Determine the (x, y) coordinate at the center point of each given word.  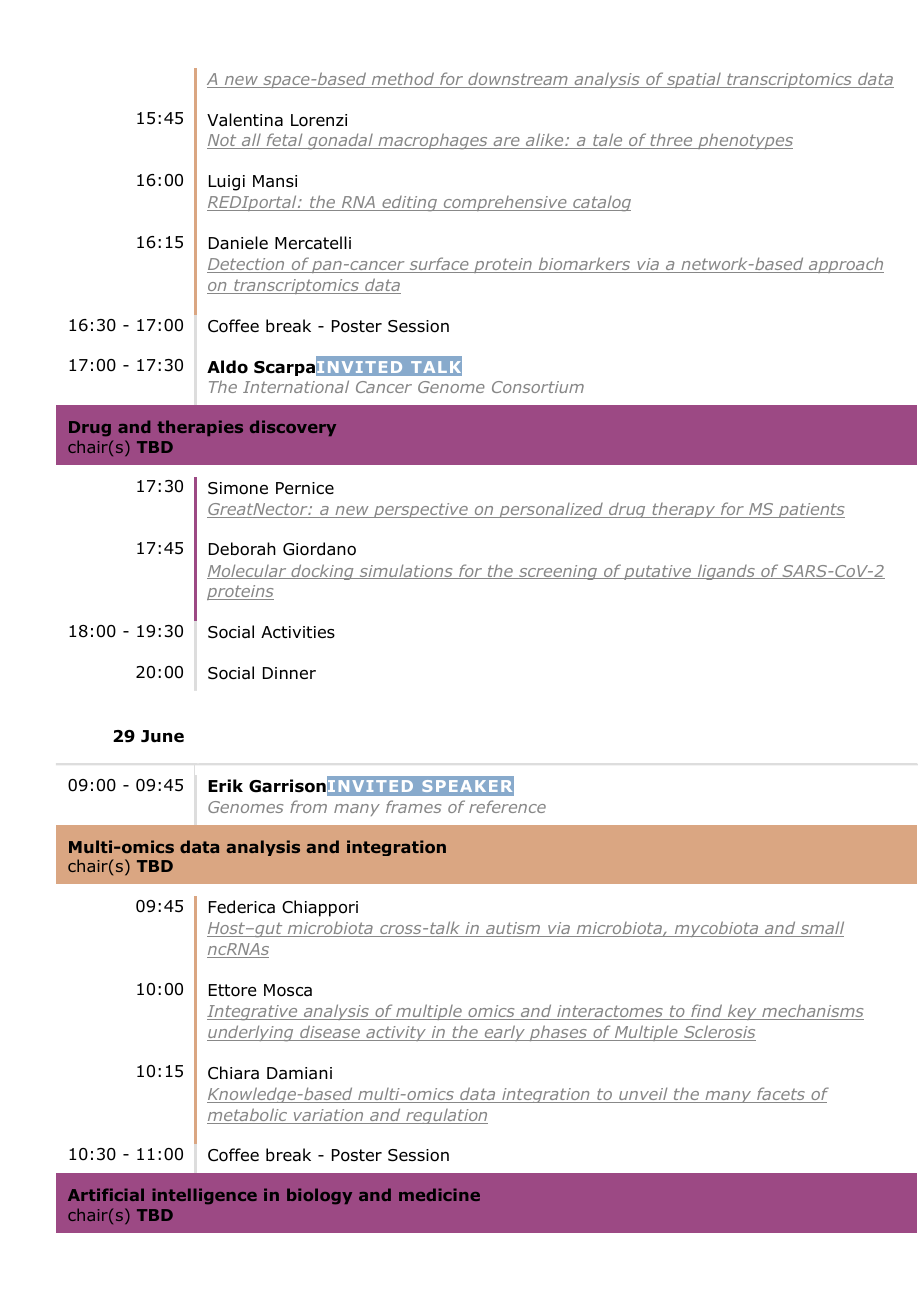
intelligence (204, 1196)
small (821, 929)
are (506, 143)
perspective (421, 510)
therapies (200, 428)
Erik (225, 785)
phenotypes (744, 141)
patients (810, 510)
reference (507, 806)
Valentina (245, 120)
